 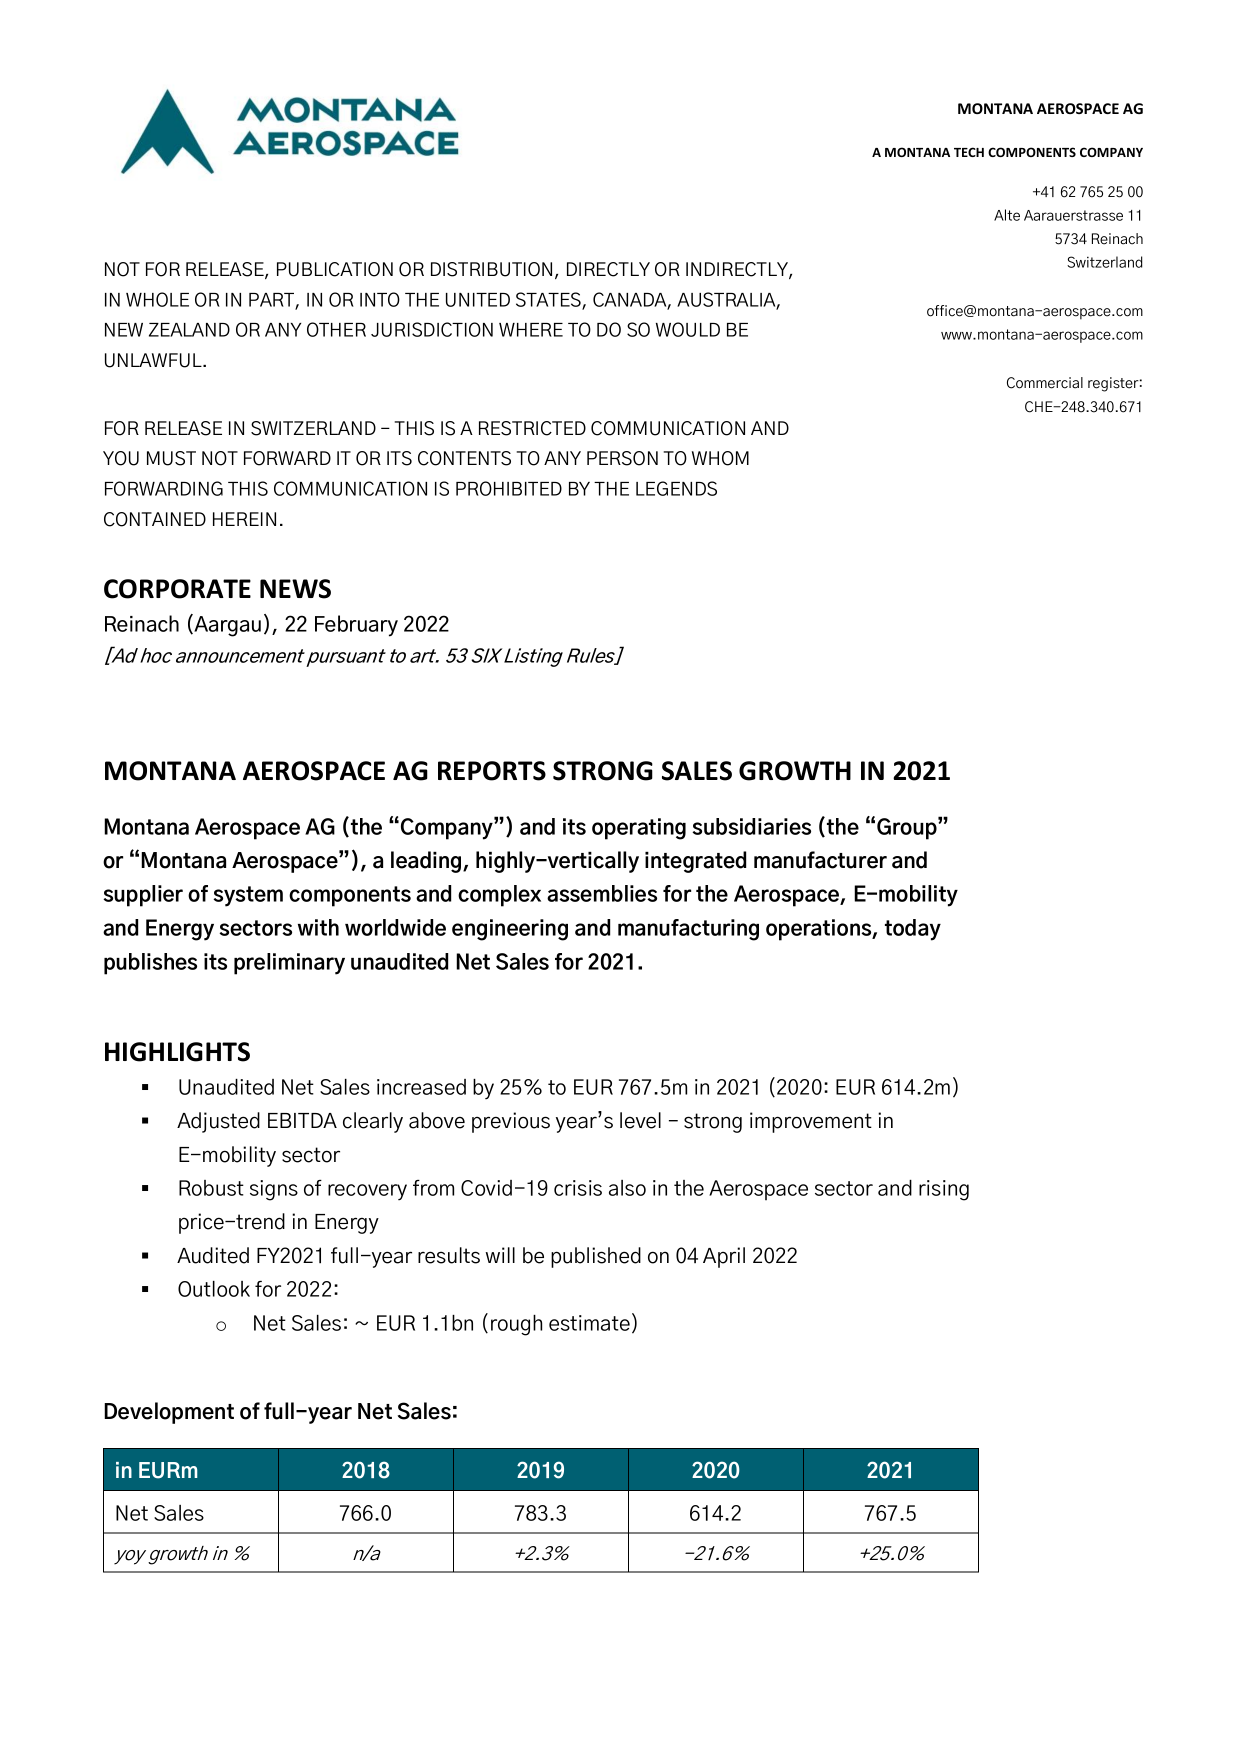 I want to click on DISTRIBUTION, so click(x=491, y=269).
